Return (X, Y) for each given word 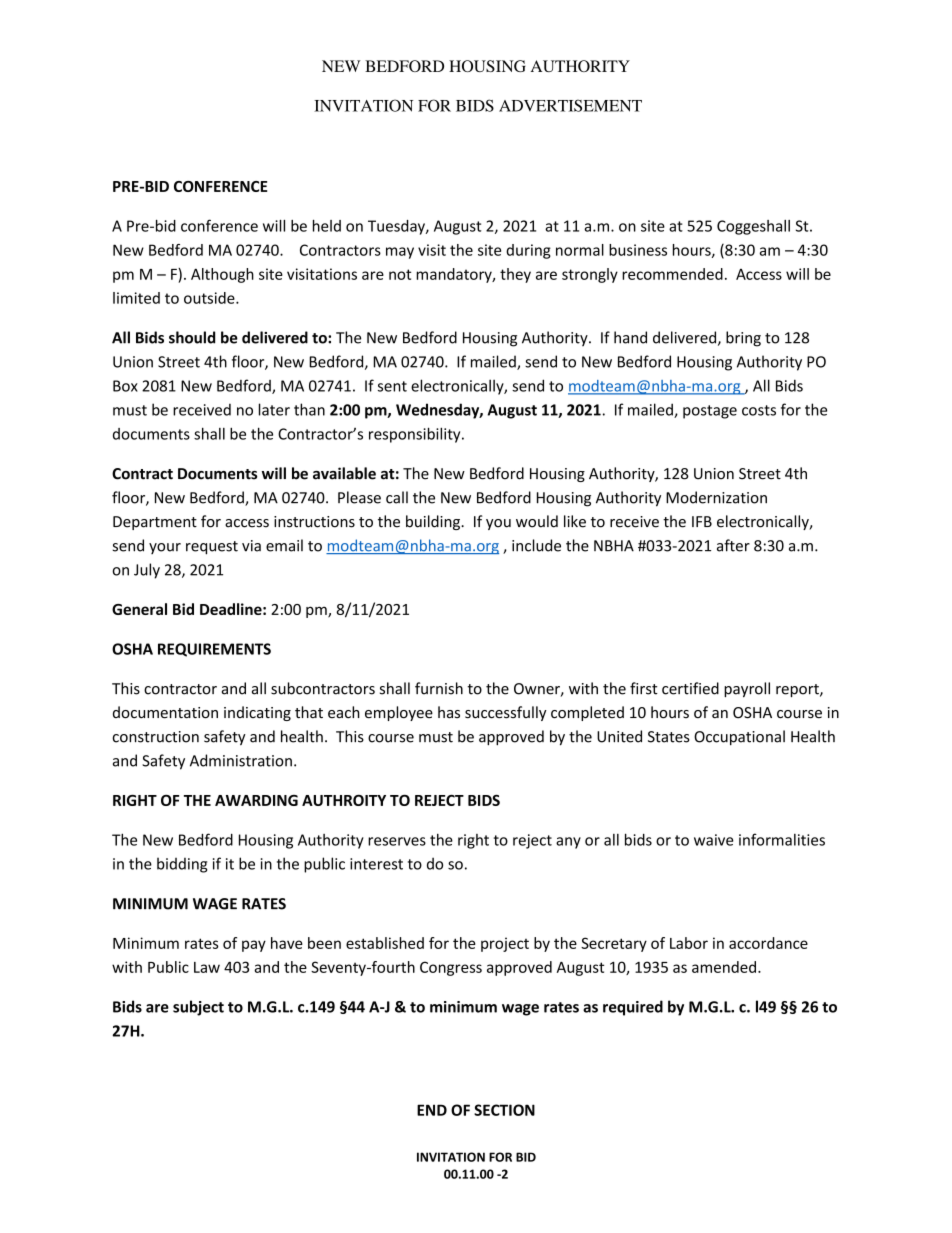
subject (198, 1008)
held (327, 226)
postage (710, 412)
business (638, 250)
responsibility (416, 435)
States (669, 737)
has (449, 712)
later (274, 409)
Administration (241, 760)
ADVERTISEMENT (570, 105)
